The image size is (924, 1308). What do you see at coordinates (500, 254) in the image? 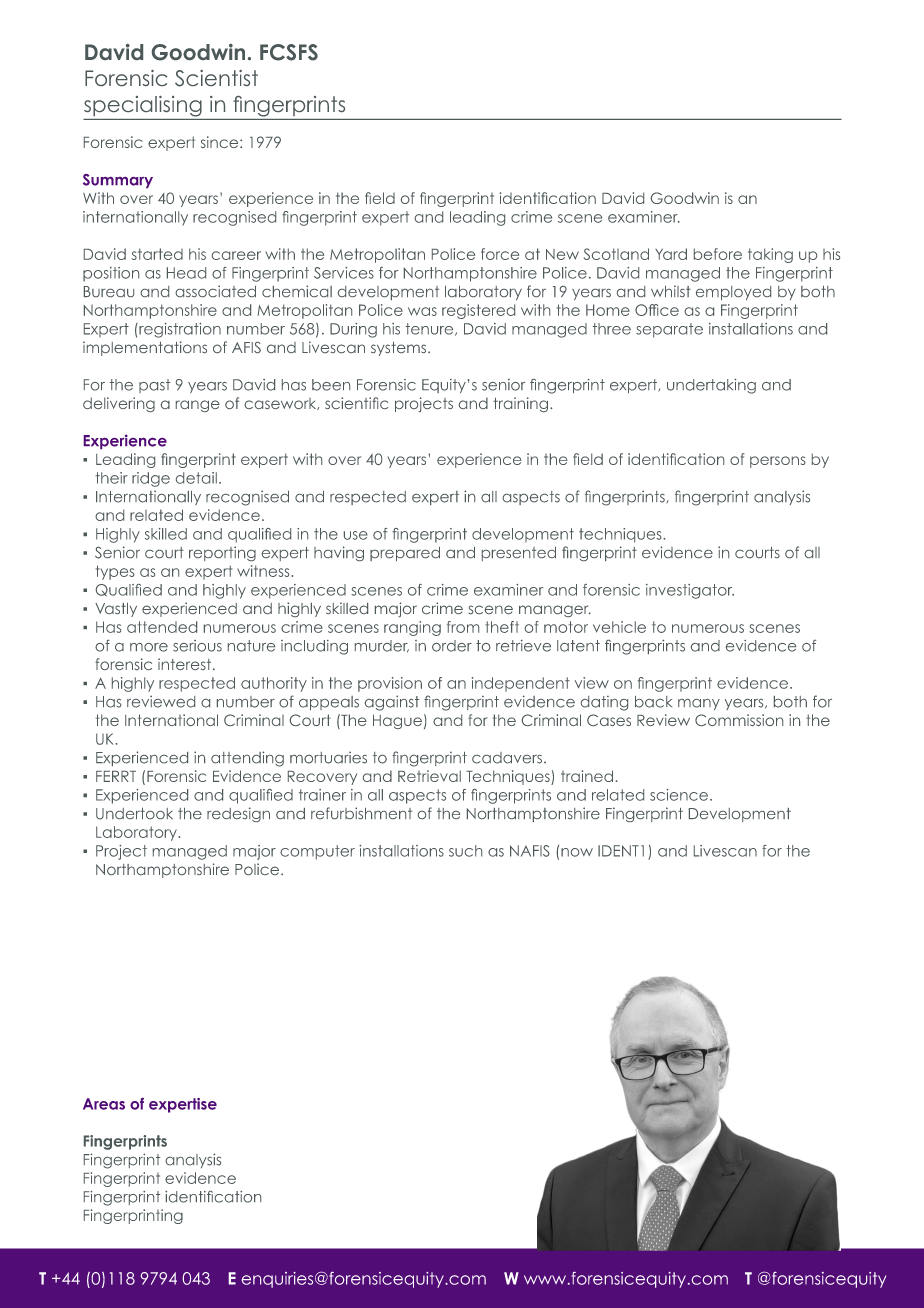
I see `force` at bounding box center [500, 254].
